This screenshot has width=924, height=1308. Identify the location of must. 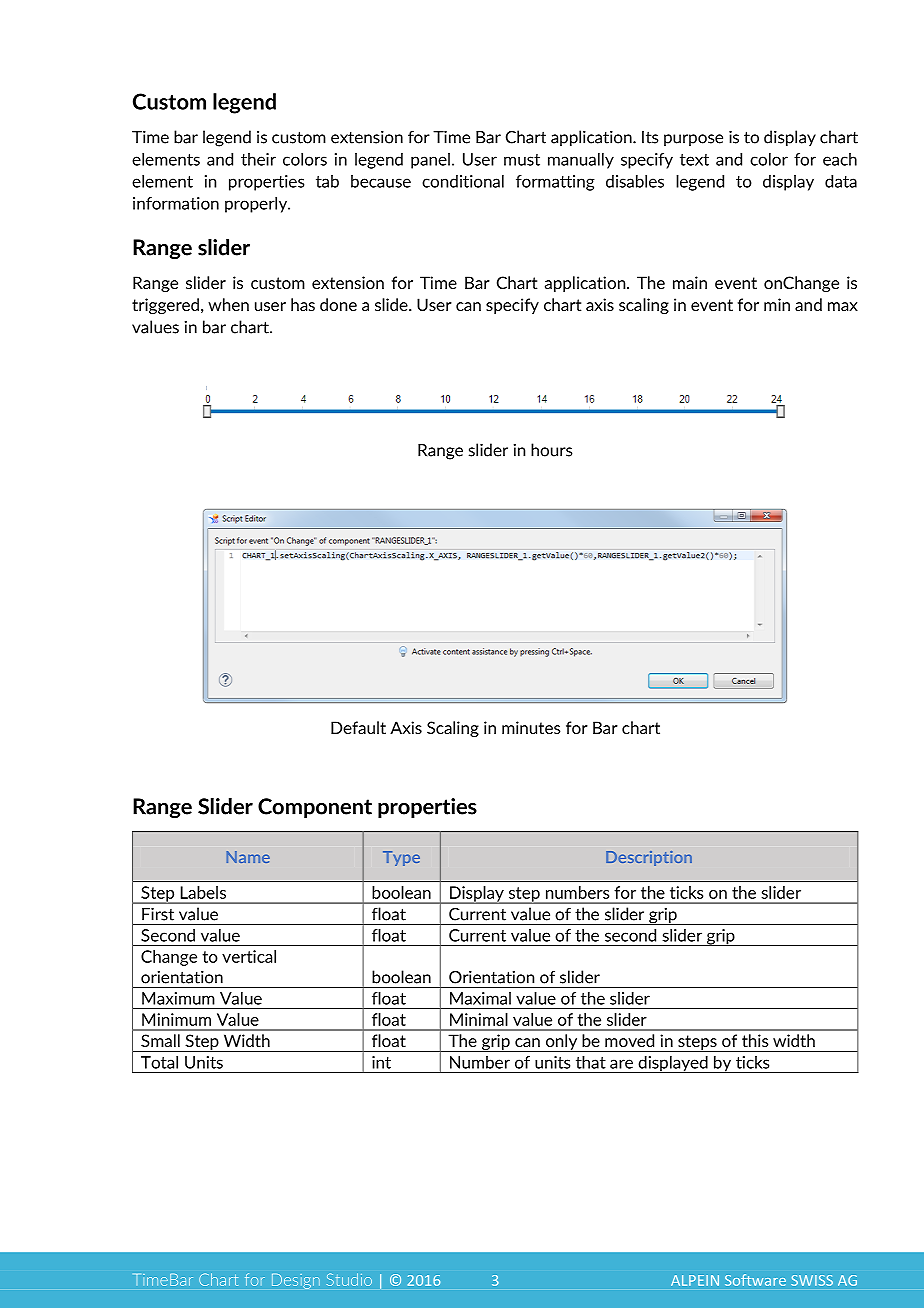
(522, 160).
